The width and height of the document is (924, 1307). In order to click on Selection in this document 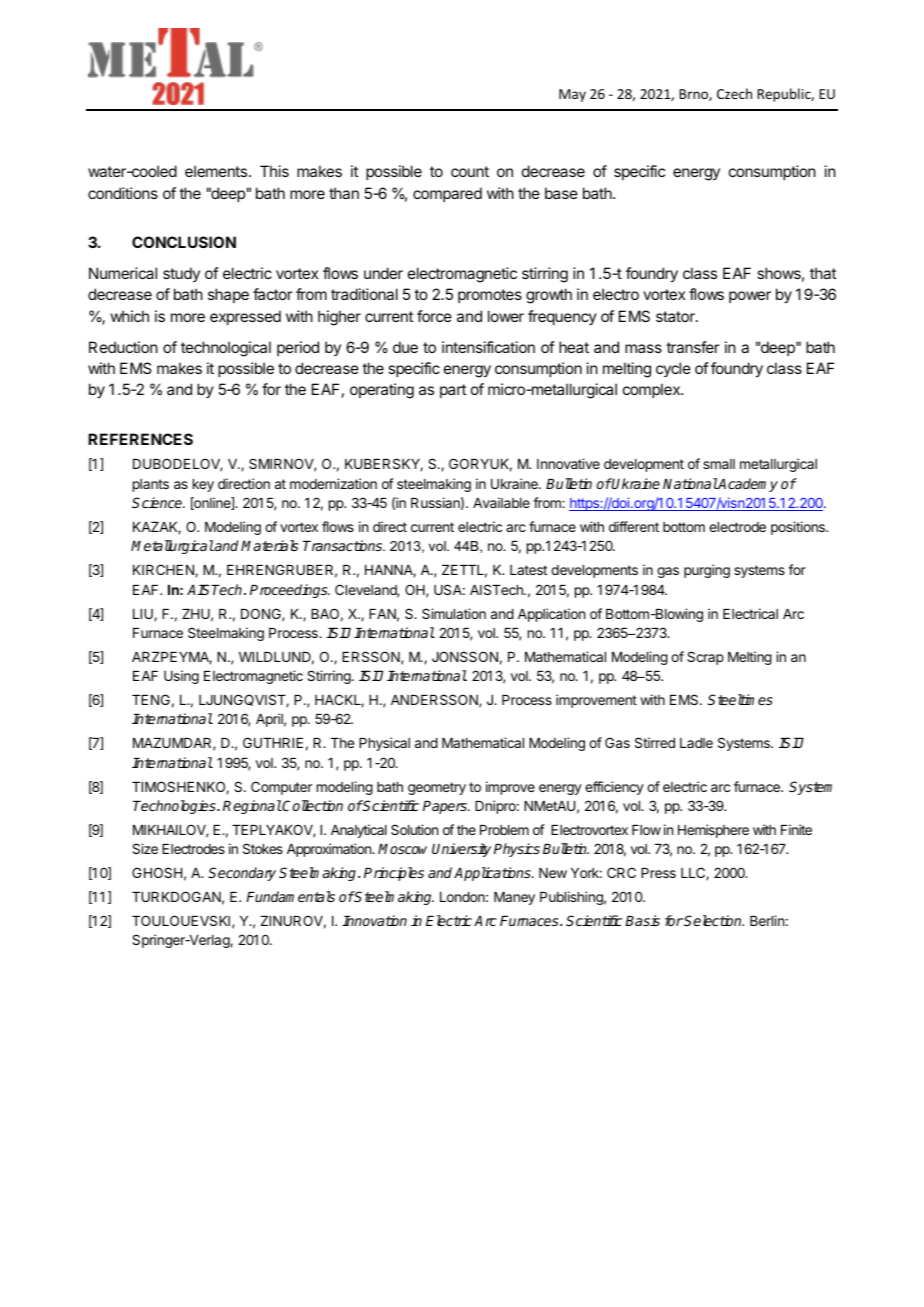, I will do `click(714, 920)`.
